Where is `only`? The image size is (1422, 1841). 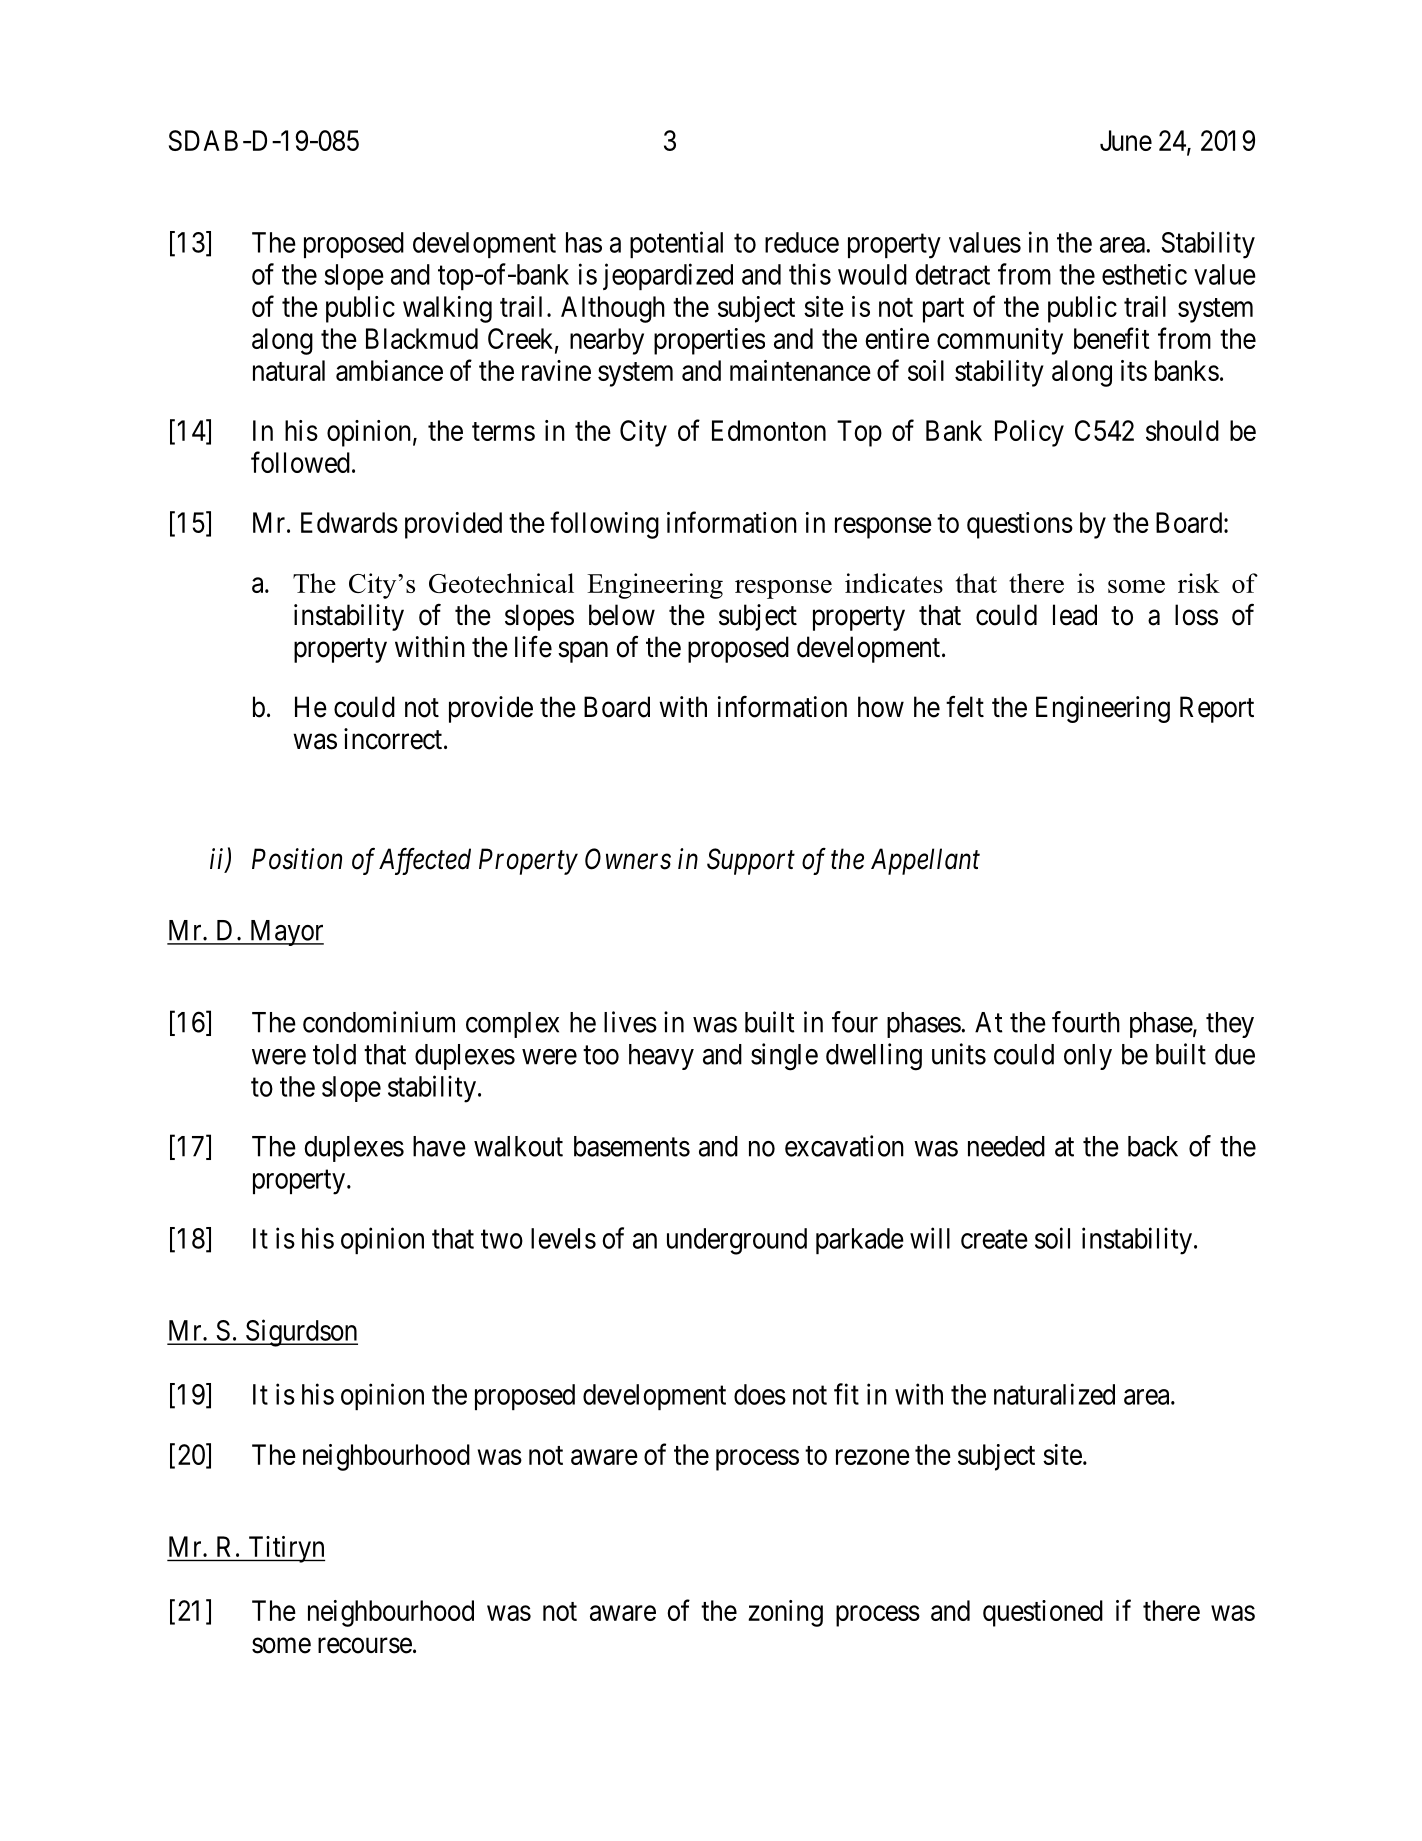
only is located at coordinates (1088, 1057).
